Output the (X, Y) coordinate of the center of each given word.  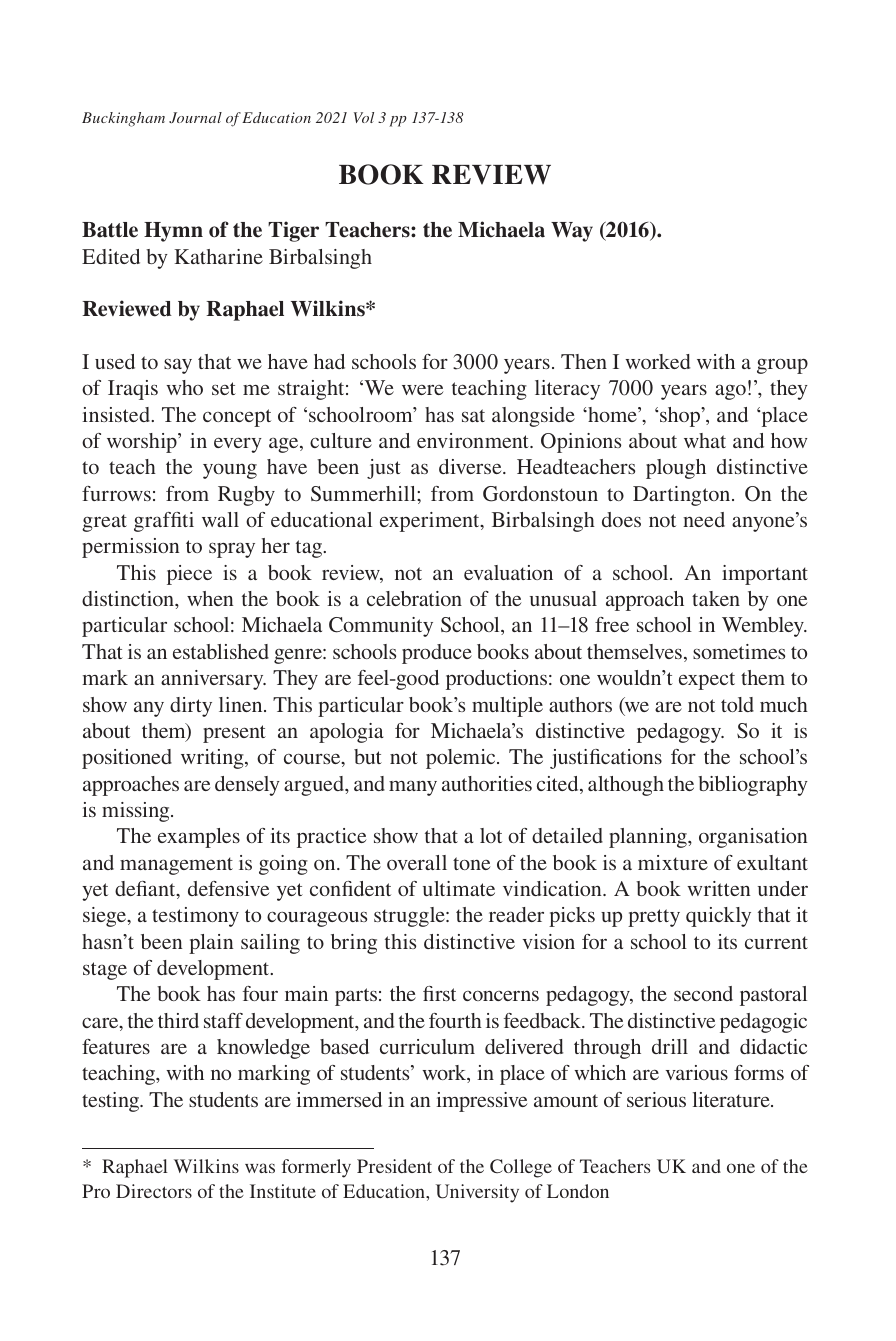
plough (676, 469)
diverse (471, 466)
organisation (753, 838)
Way (572, 232)
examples (199, 838)
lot (491, 835)
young (230, 471)
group (782, 366)
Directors (154, 1191)
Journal (195, 117)
